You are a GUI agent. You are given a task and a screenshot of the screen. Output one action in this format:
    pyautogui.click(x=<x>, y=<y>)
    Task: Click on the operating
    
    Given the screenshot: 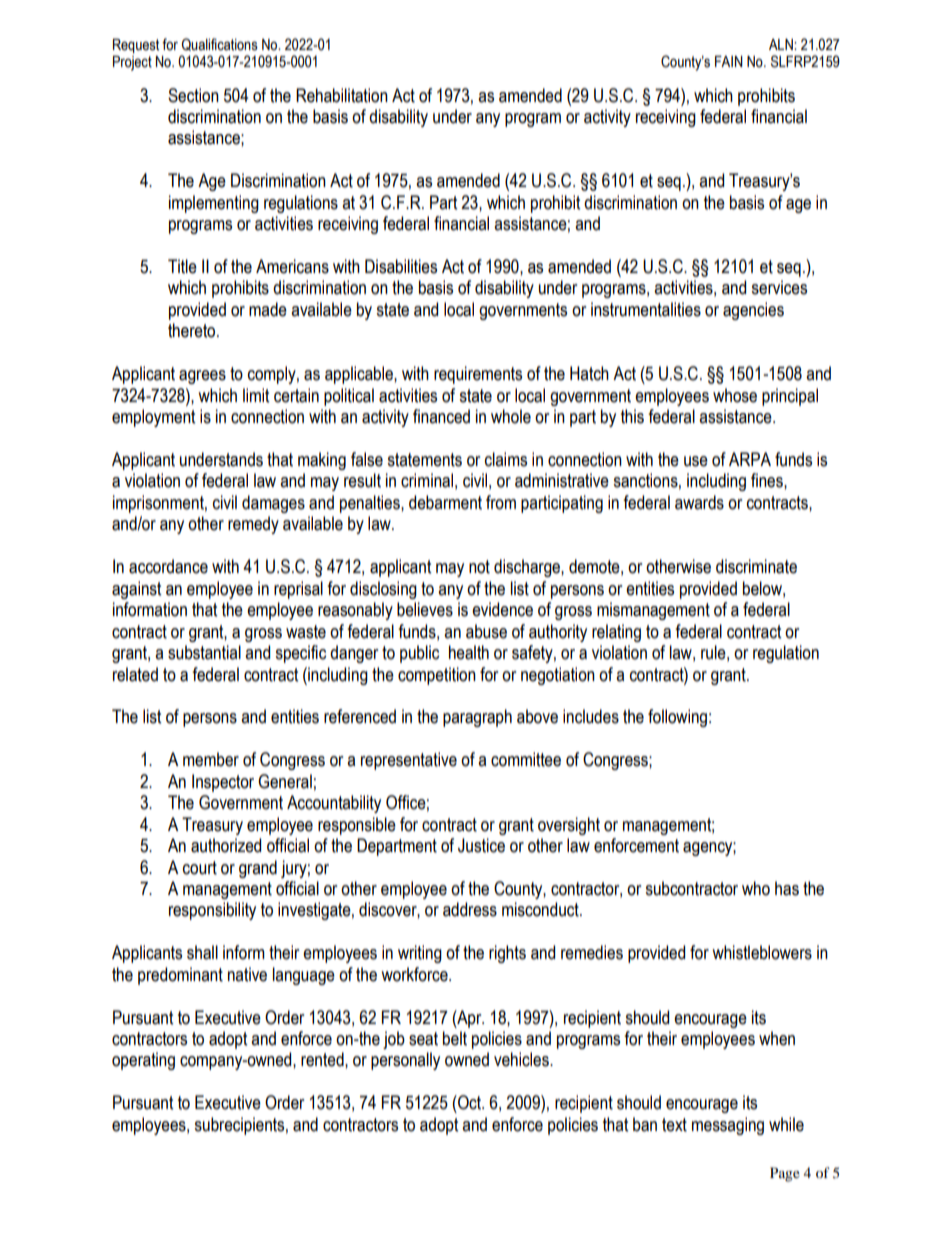 What is the action you would take?
    pyautogui.click(x=143, y=1061)
